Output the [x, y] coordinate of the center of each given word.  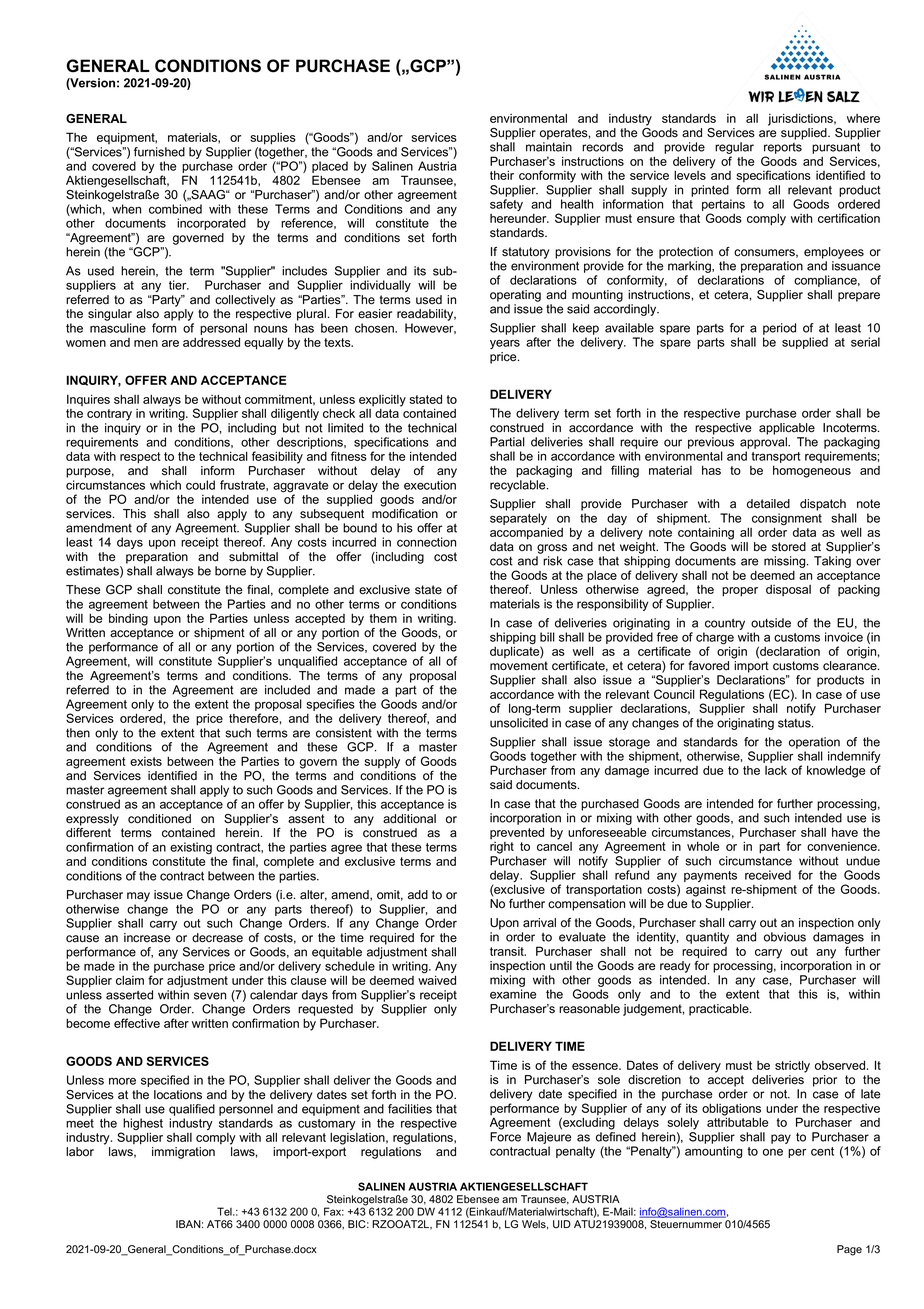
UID [562, 1224]
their [502, 175]
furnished [159, 152]
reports [783, 148]
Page [849, 1250]
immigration [183, 1153]
